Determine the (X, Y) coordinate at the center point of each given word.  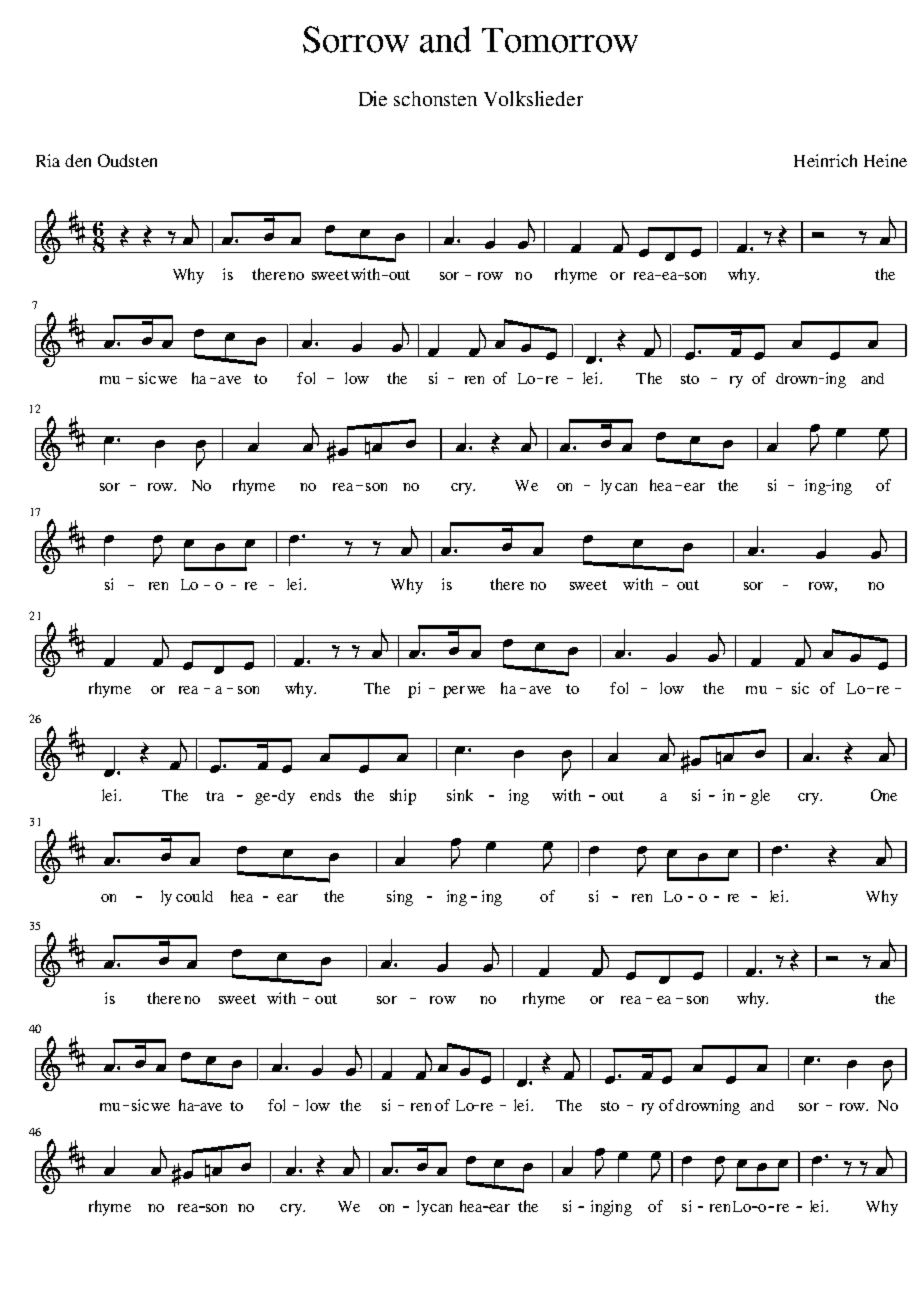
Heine (885, 160)
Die (373, 98)
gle (760, 797)
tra (215, 796)
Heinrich (825, 160)
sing (400, 898)
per (454, 692)
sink (460, 795)
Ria (48, 160)
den (78, 160)
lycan (434, 1208)
